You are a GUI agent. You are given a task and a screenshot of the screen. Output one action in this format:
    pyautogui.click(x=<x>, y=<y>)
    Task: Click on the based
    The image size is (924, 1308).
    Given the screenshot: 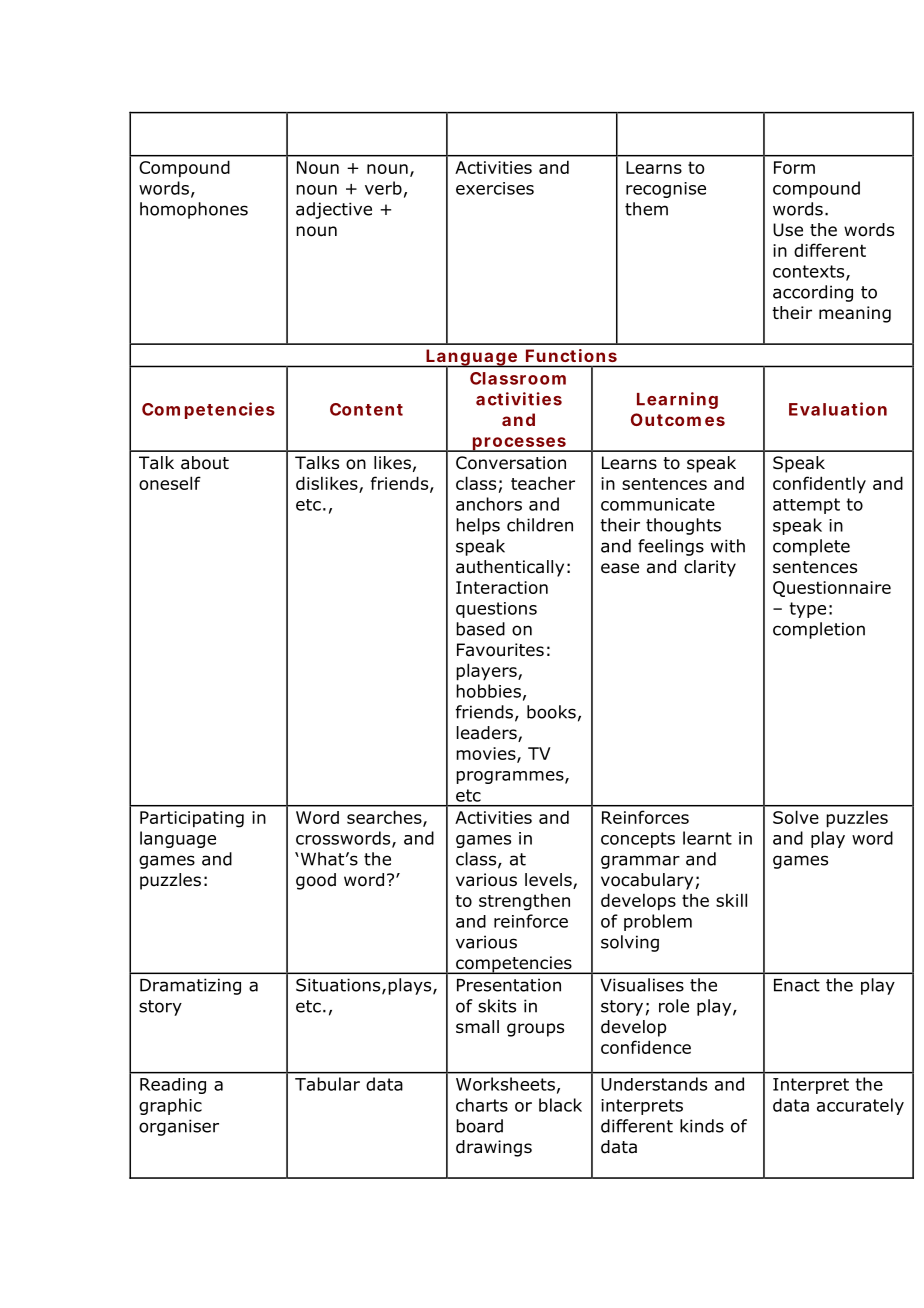 What is the action you would take?
    pyautogui.click(x=480, y=629)
